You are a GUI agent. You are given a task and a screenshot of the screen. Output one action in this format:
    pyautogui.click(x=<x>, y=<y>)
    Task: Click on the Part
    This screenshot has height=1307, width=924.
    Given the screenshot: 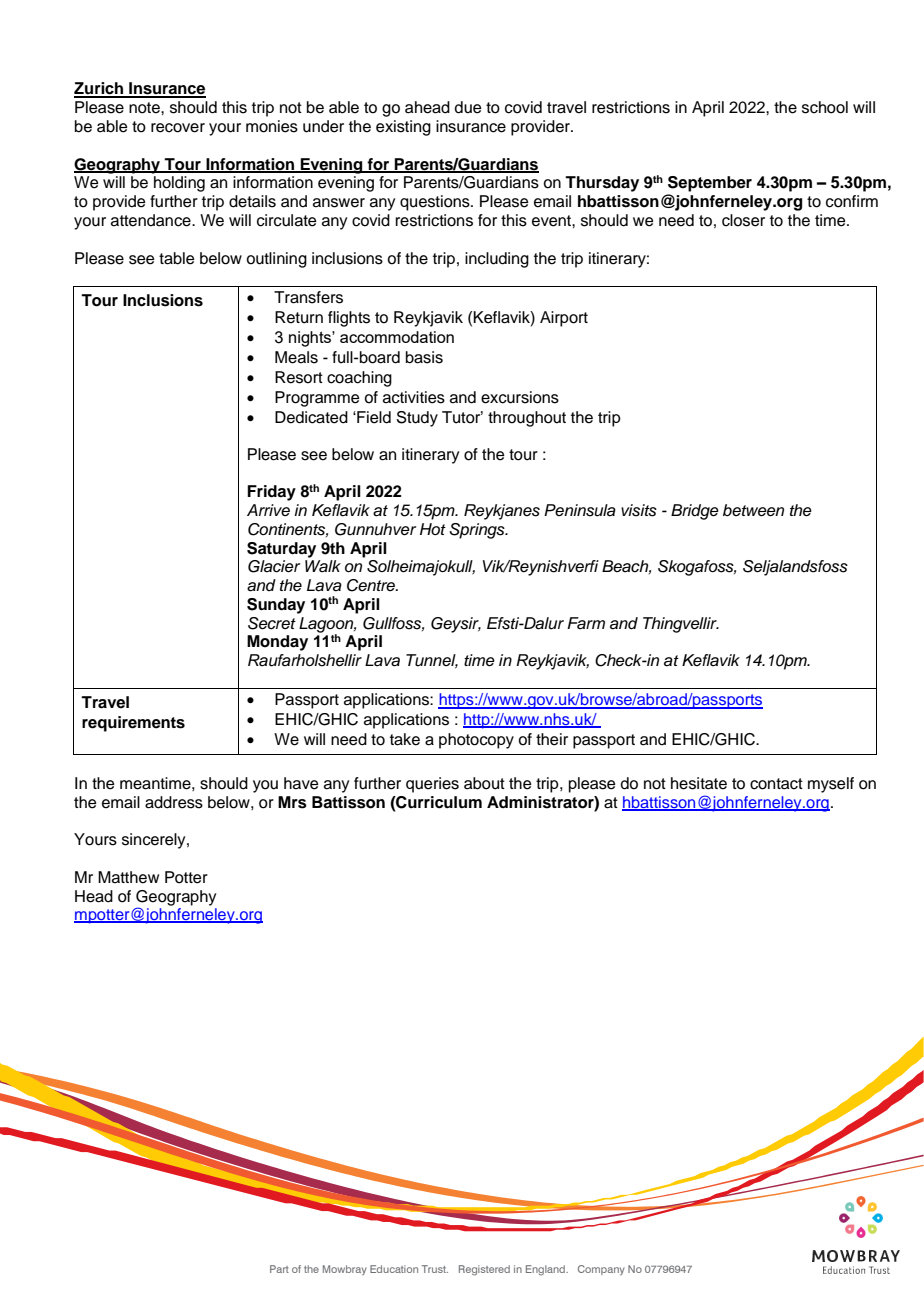 What is the action you would take?
    pyautogui.click(x=279, y=1269)
